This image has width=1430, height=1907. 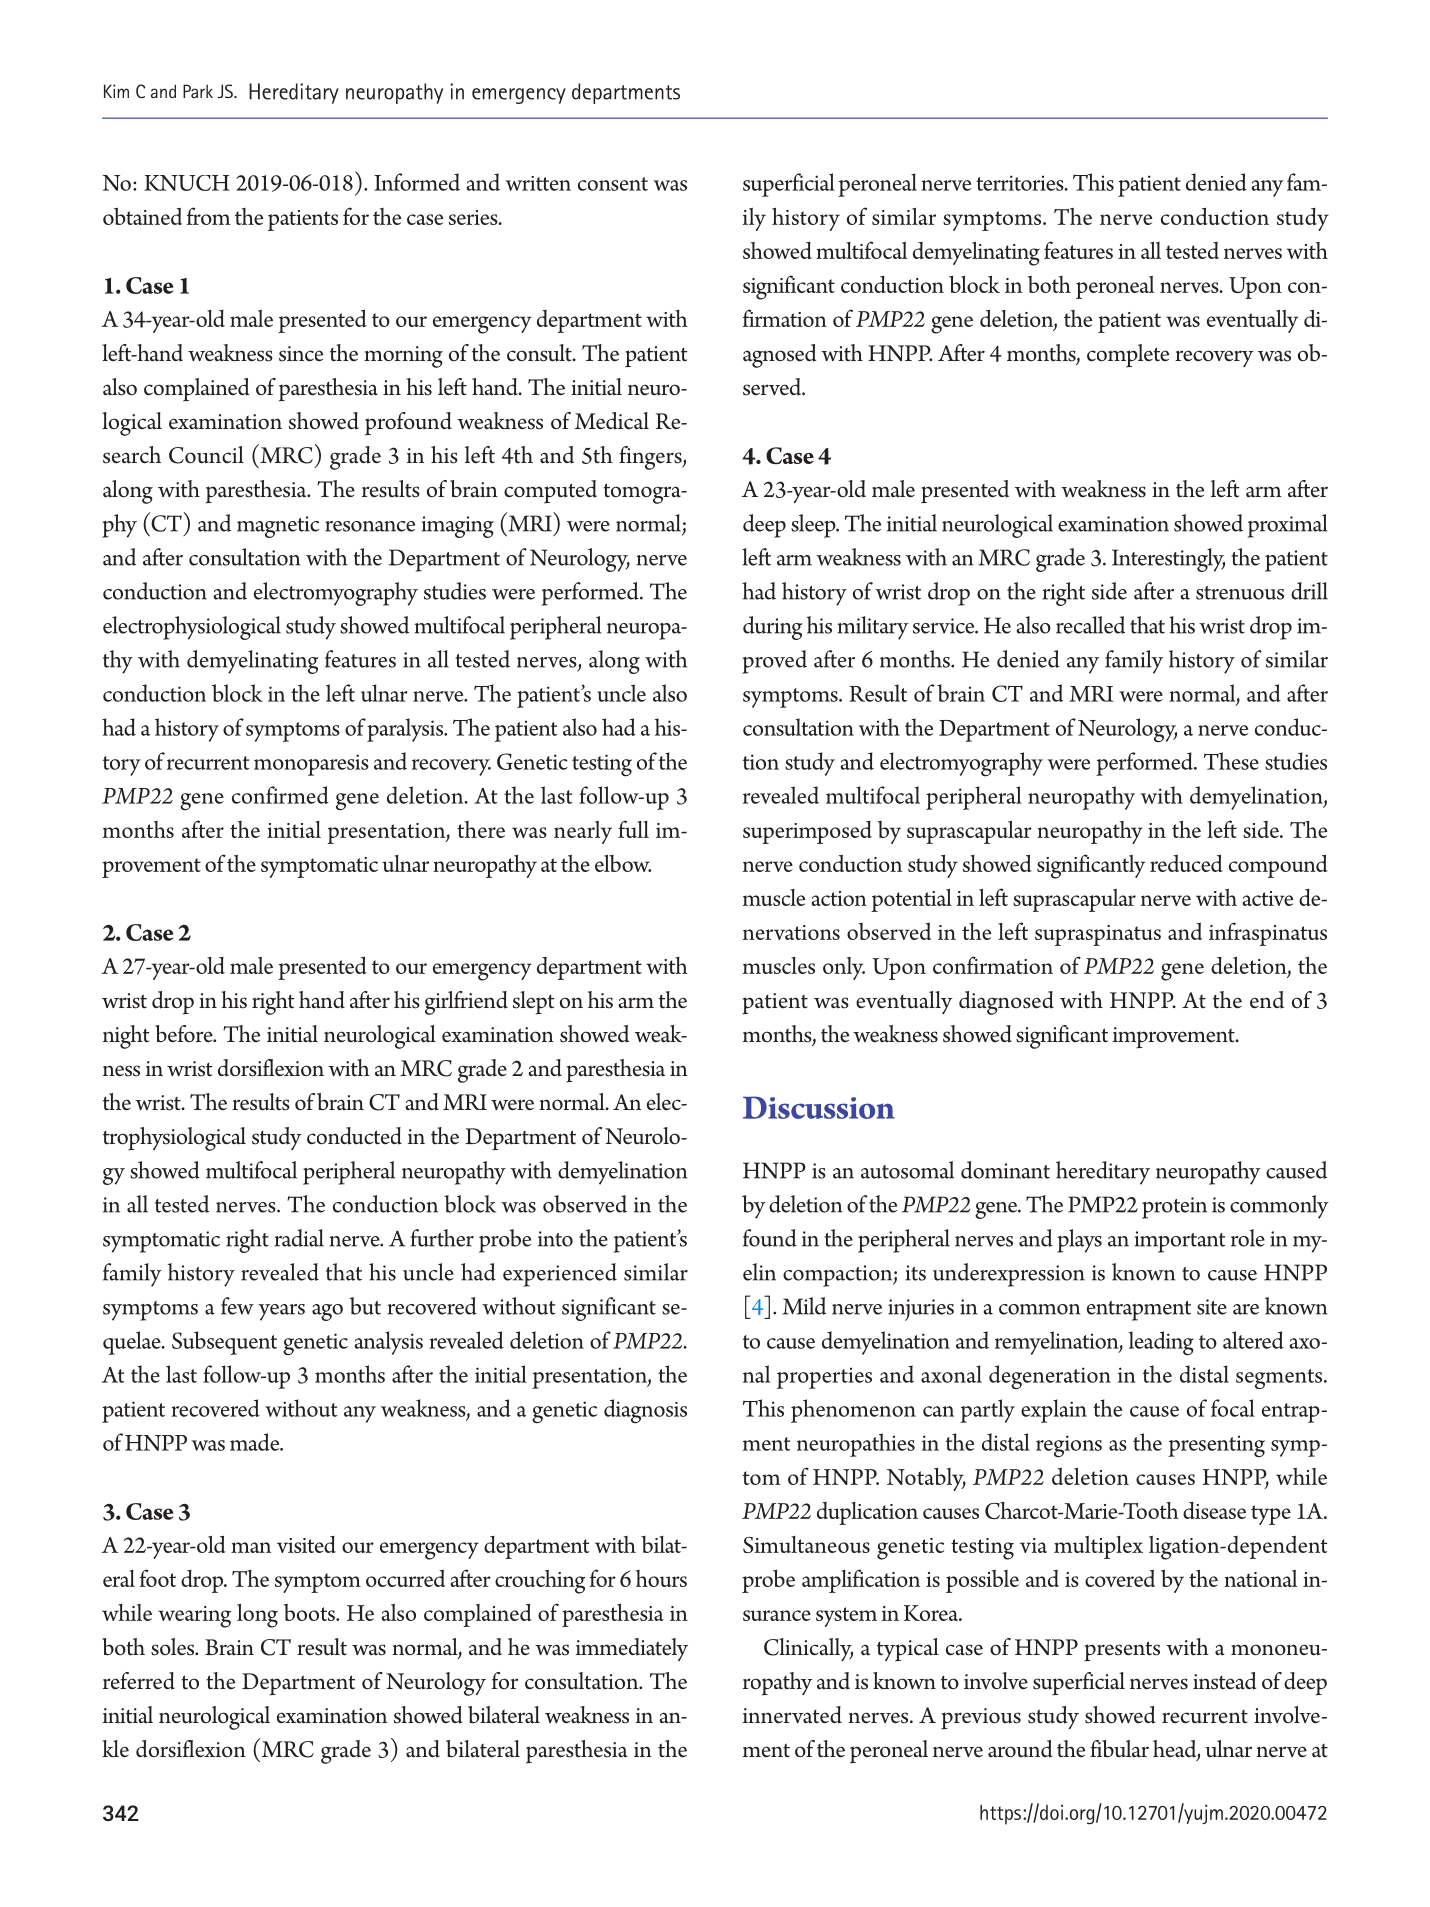 What do you see at coordinates (1021, 183) in the image?
I see `territories` at bounding box center [1021, 183].
